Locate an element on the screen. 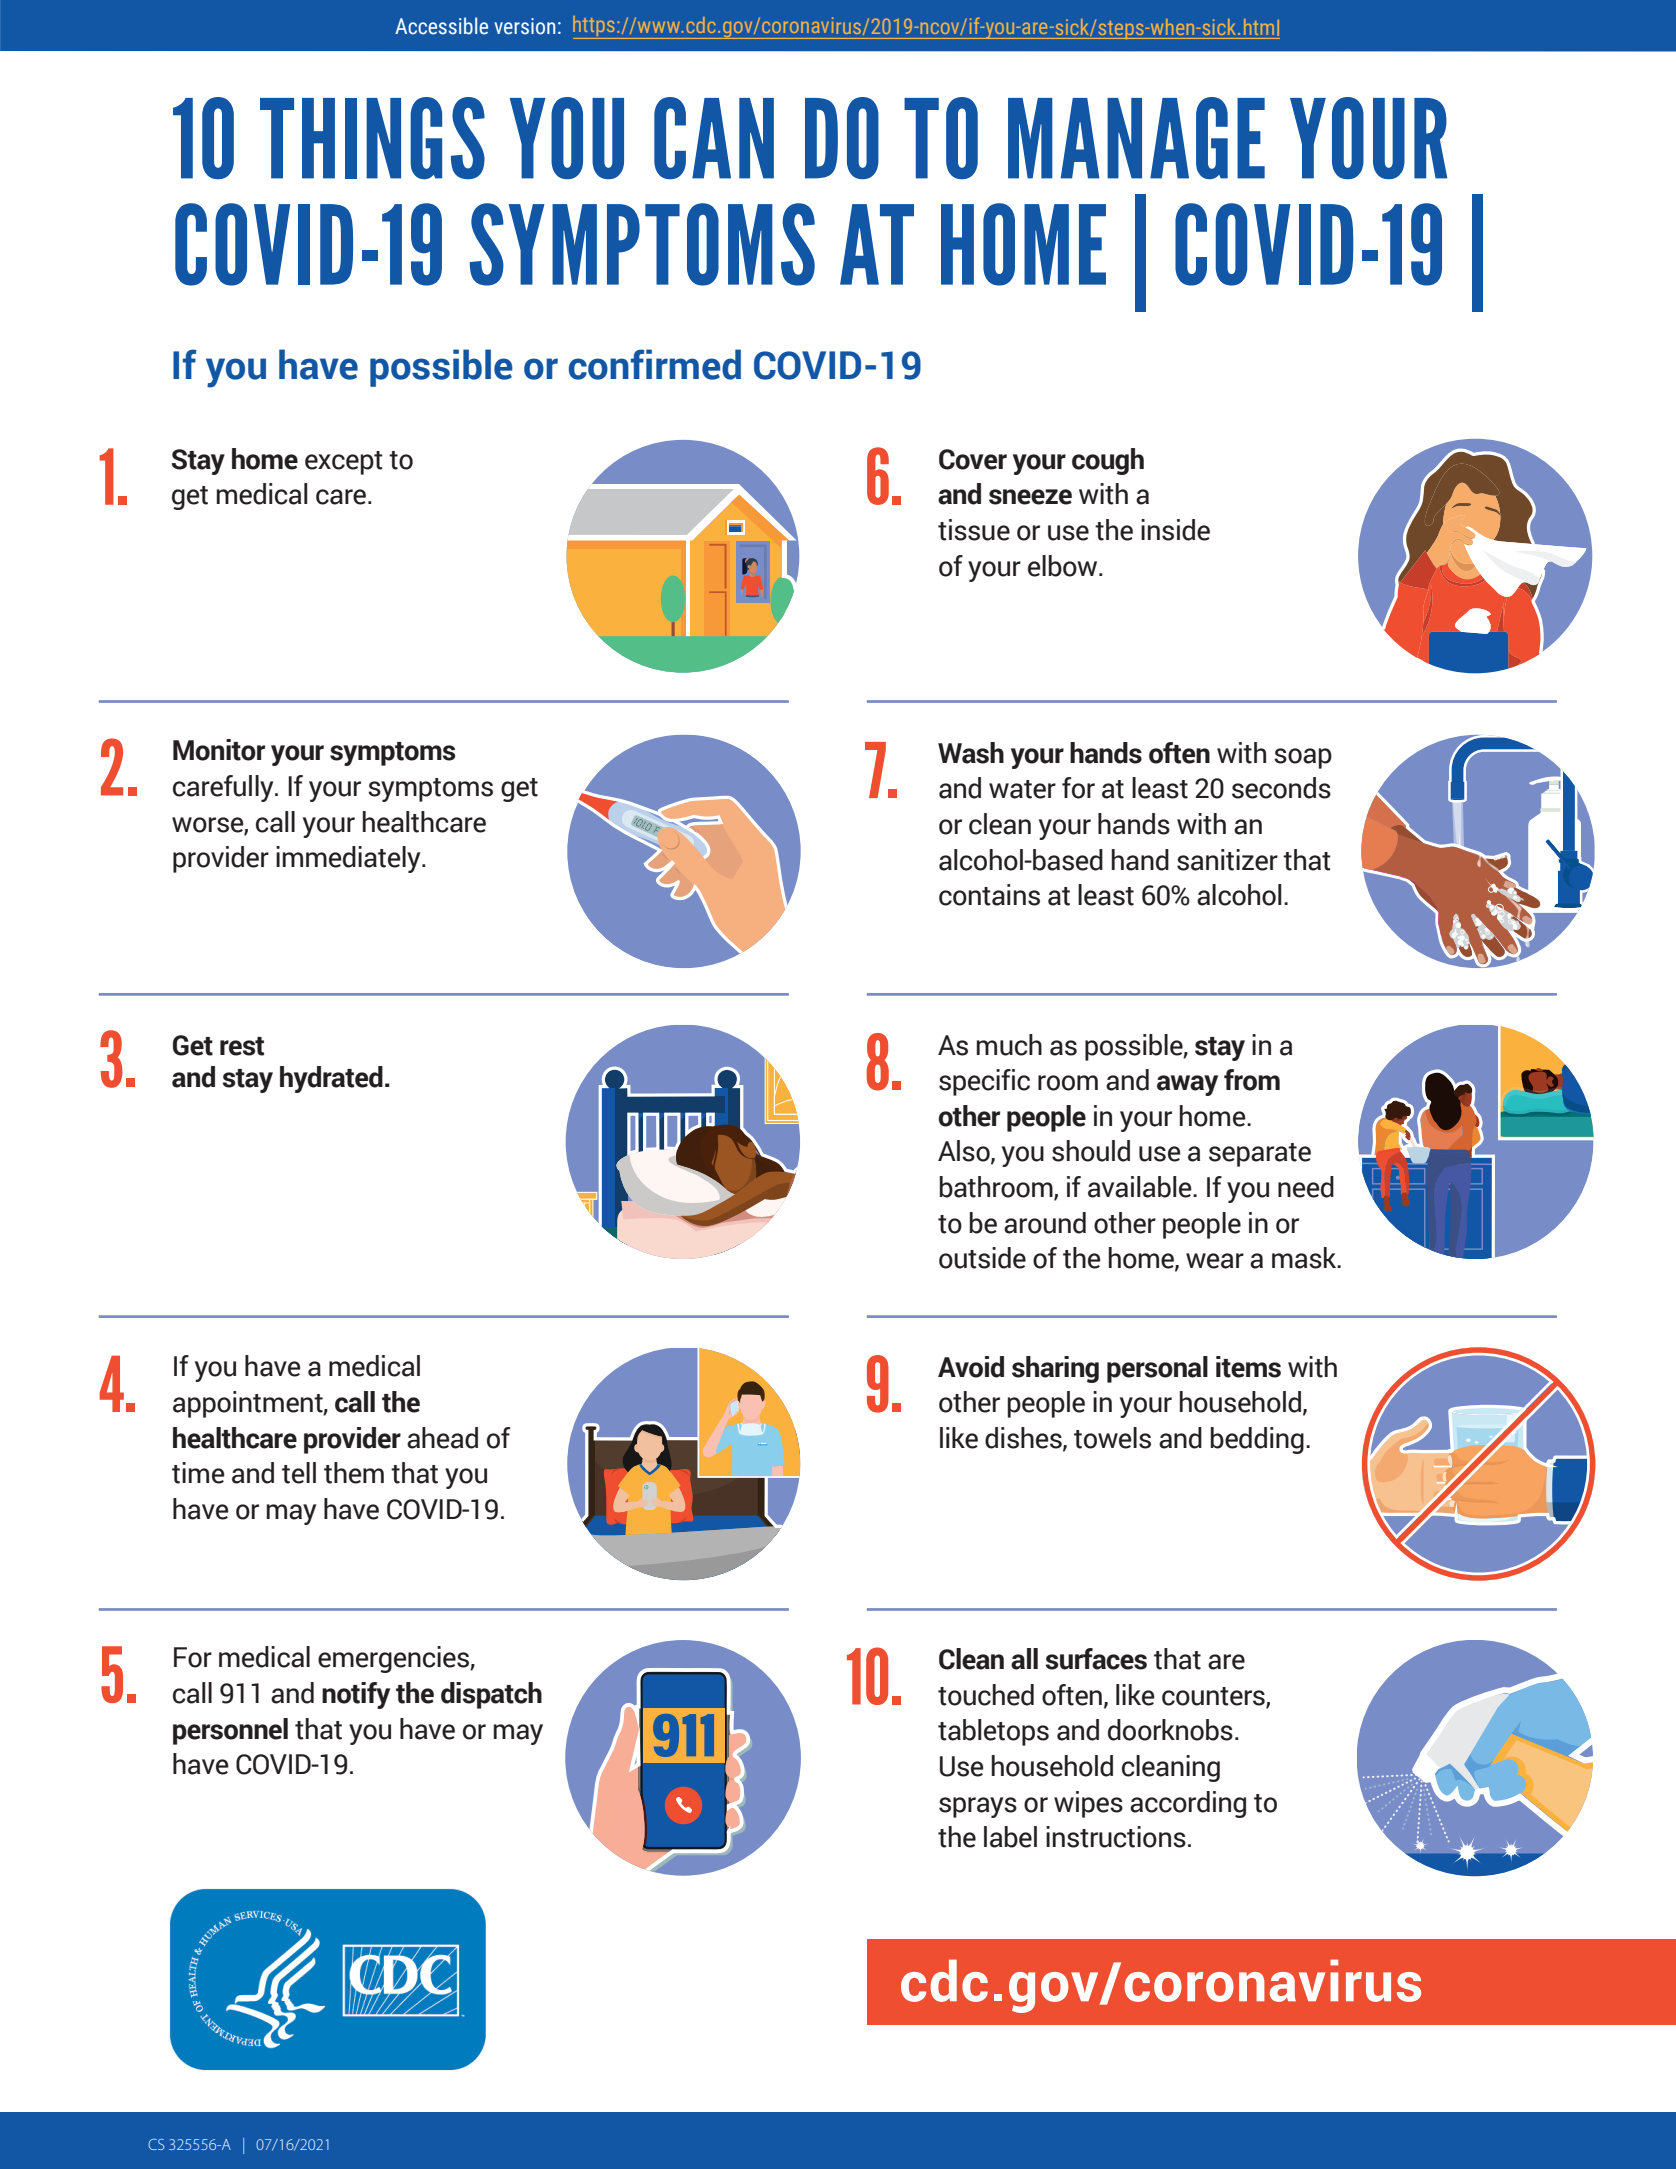 This screenshot has height=2169, width=1676. specific is located at coordinates (984, 1082).
